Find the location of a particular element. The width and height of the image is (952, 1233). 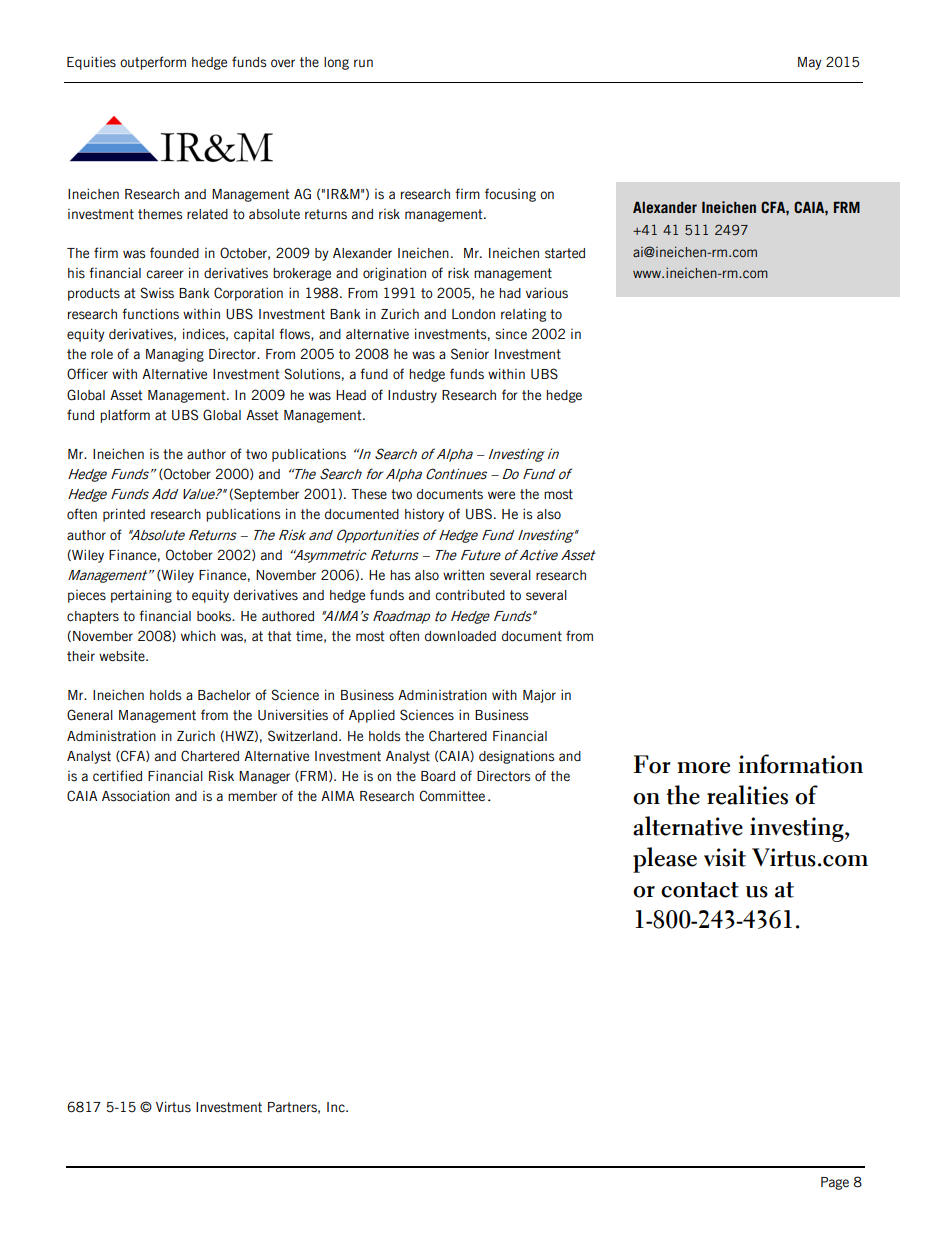

since is located at coordinates (511, 334).
